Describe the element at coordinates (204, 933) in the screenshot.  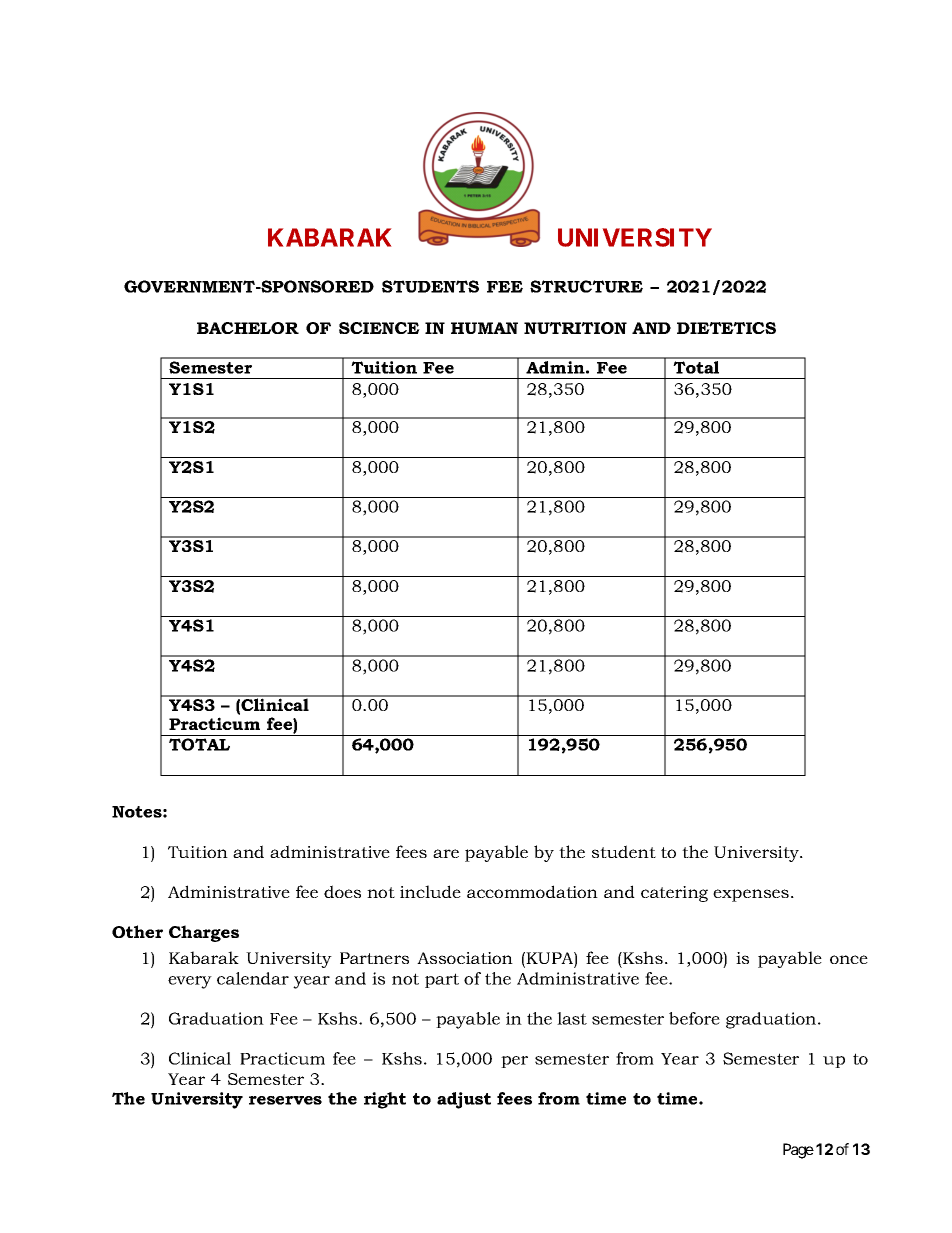
I see `Charges` at that location.
